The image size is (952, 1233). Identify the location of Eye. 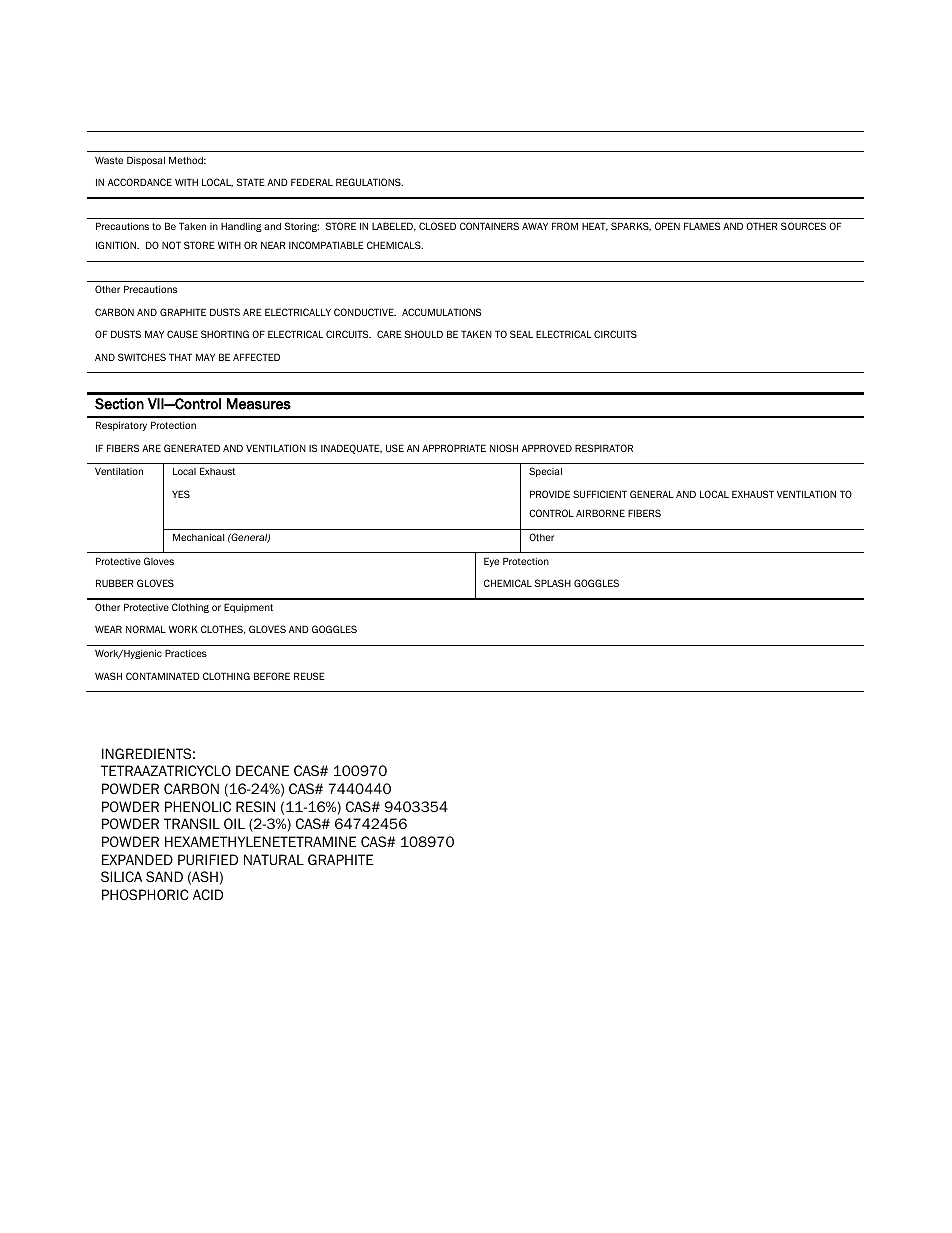
(491, 562).
